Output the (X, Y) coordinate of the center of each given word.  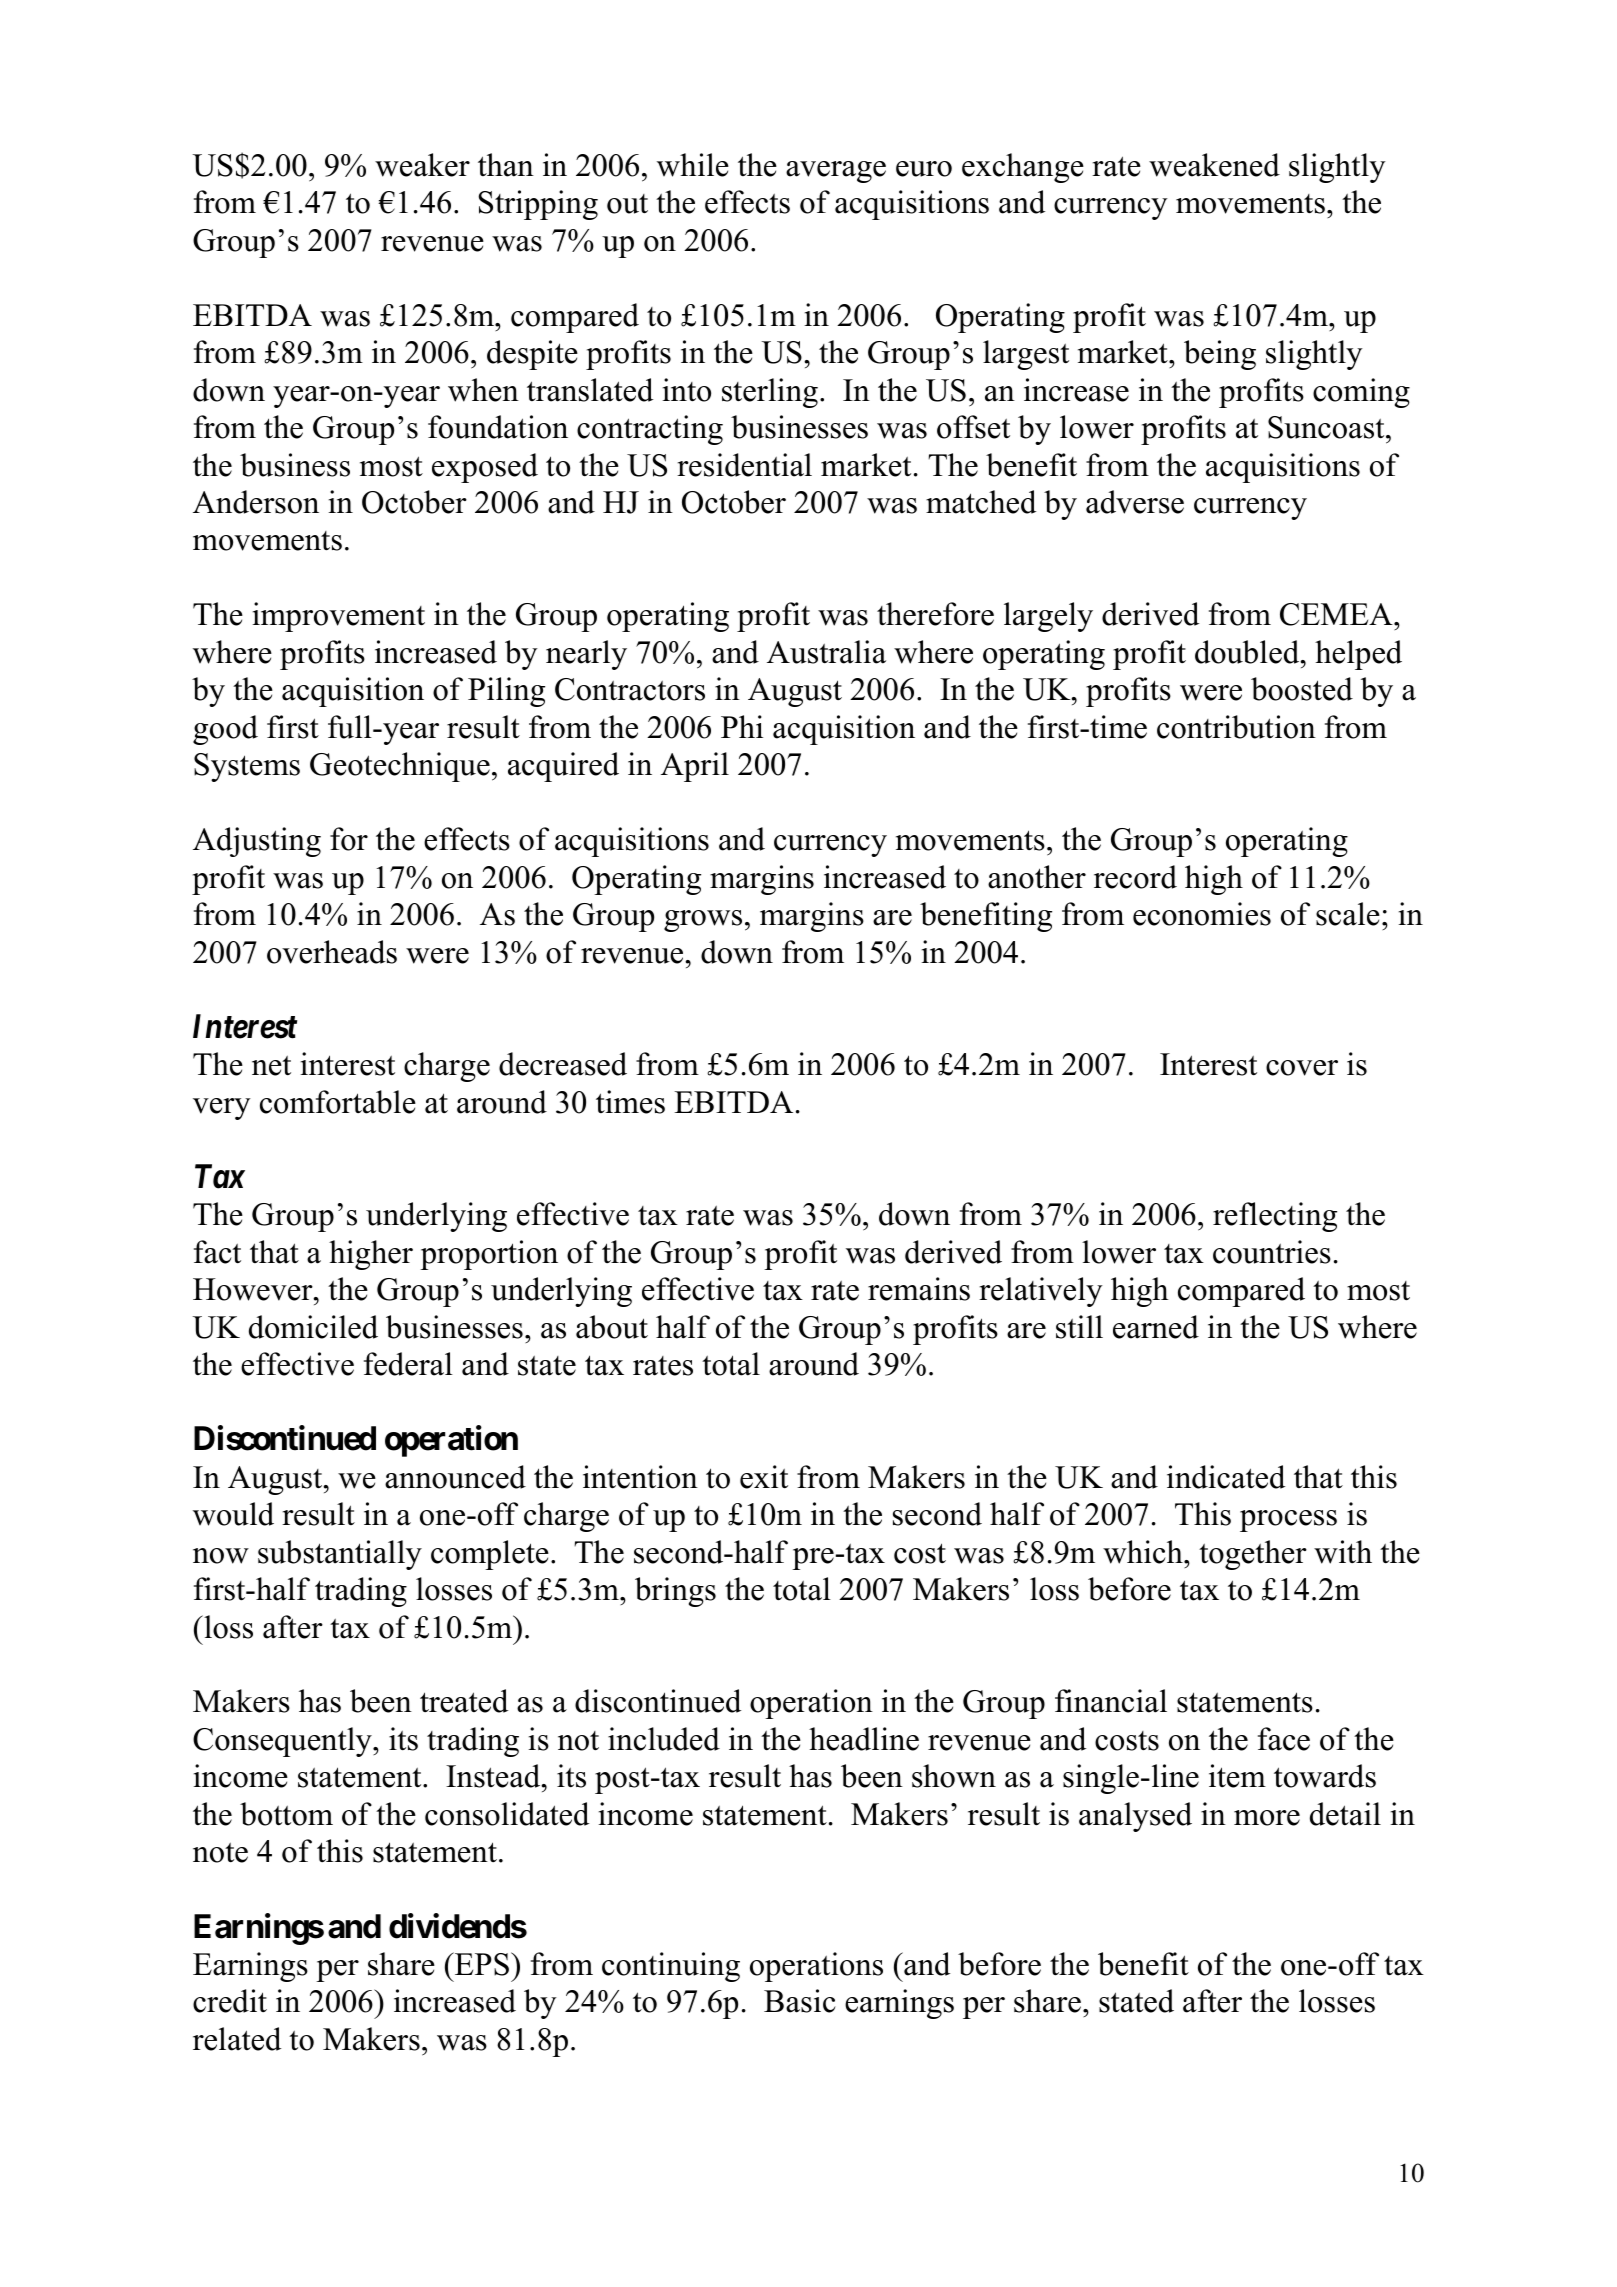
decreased (563, 1064)
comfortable (338, 1102)
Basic (800, 2001)
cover (1302, 1068)
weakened (1214, 165)
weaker (422, 165)
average (836, 172)
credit (230, 2001)
